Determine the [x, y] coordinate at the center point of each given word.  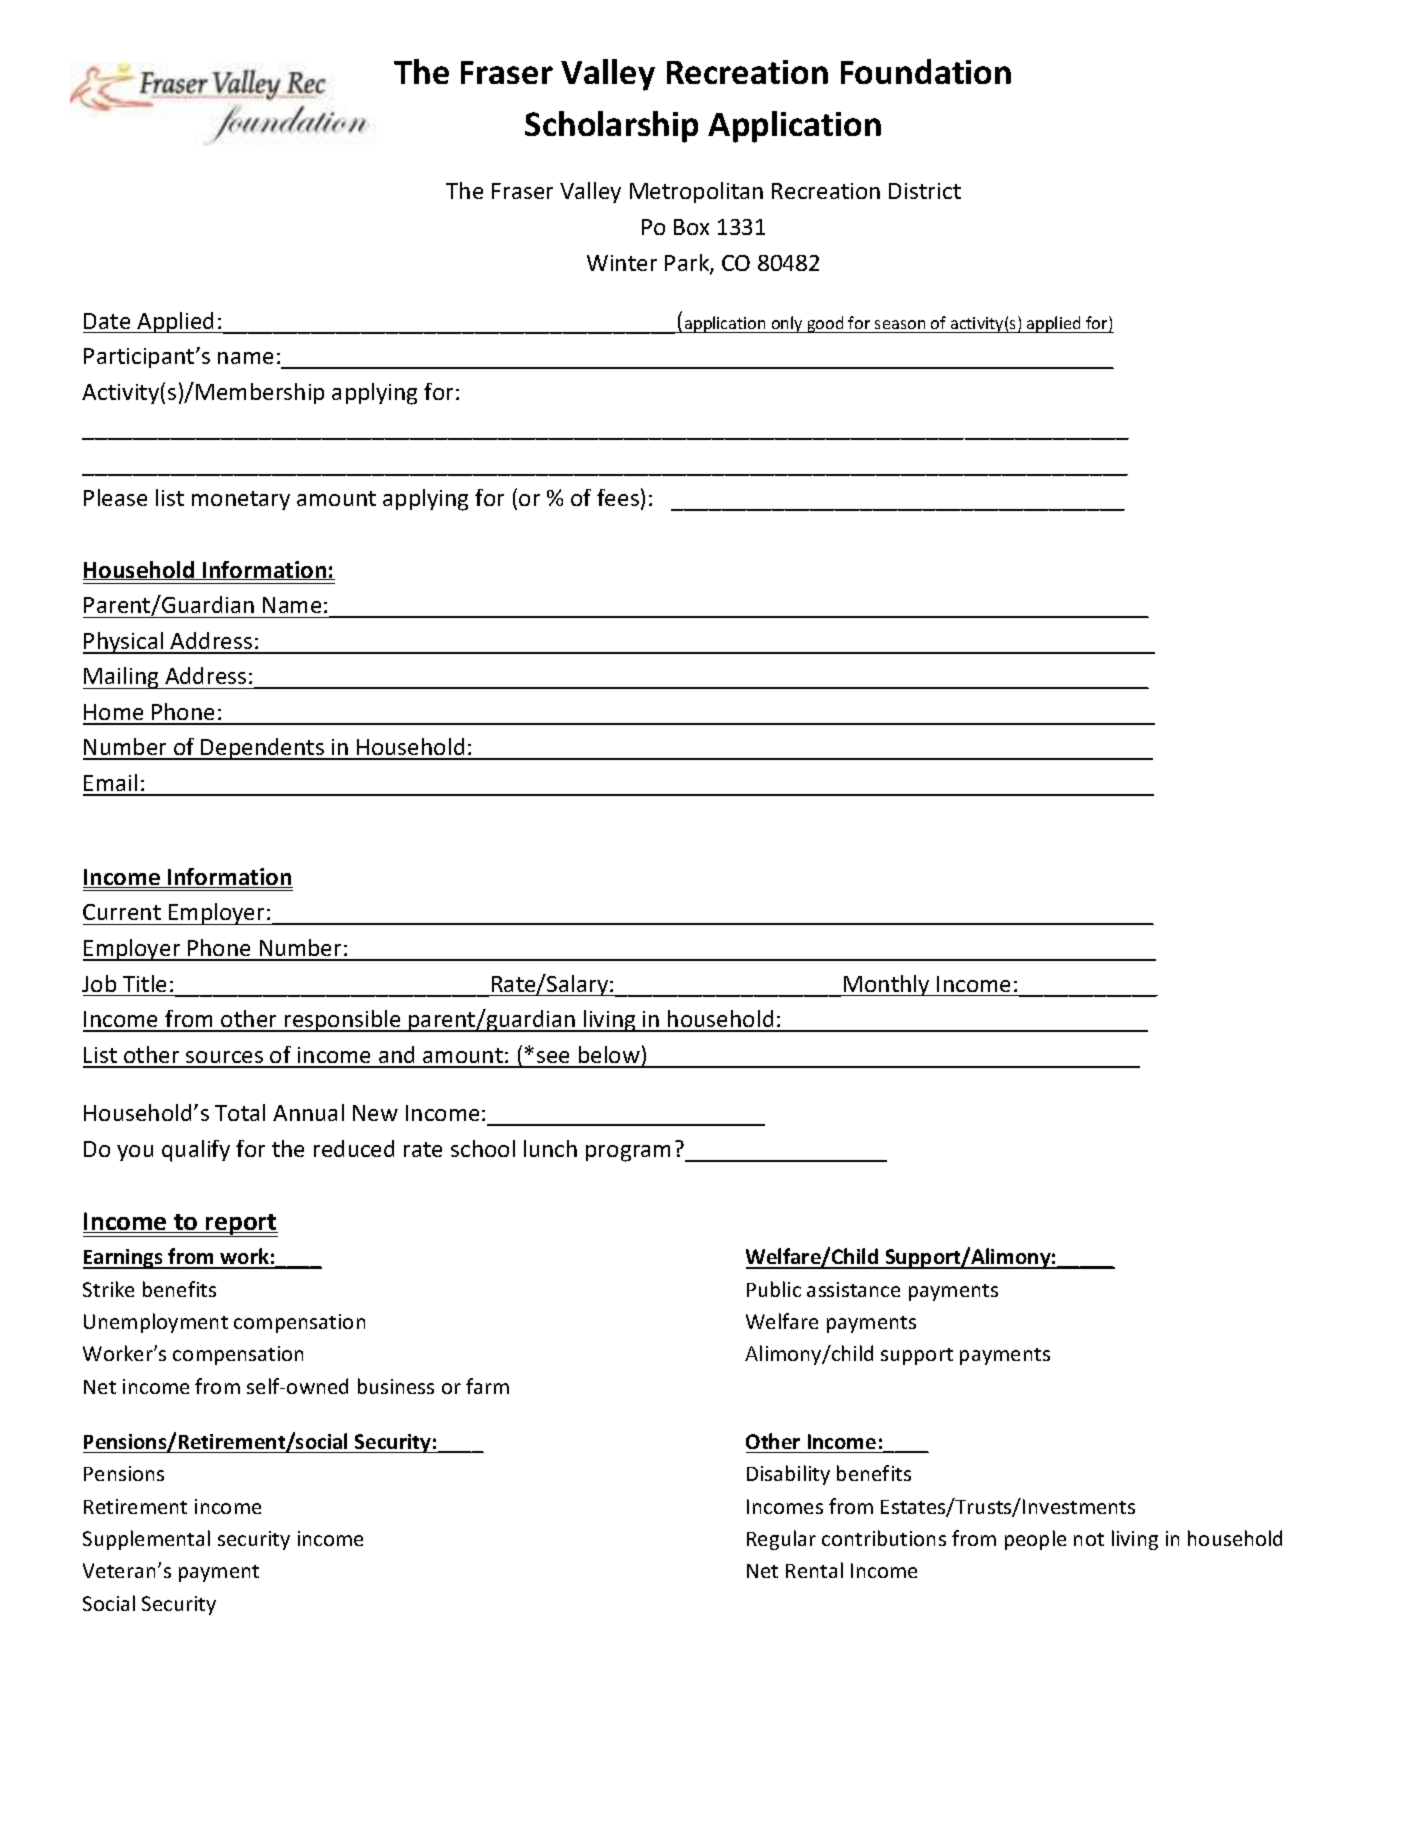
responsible [343, 1021]
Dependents [263, 749]
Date [107, 321]
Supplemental [146, 1540]
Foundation [926, 71]
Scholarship [611, 127]
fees [618, 497]
